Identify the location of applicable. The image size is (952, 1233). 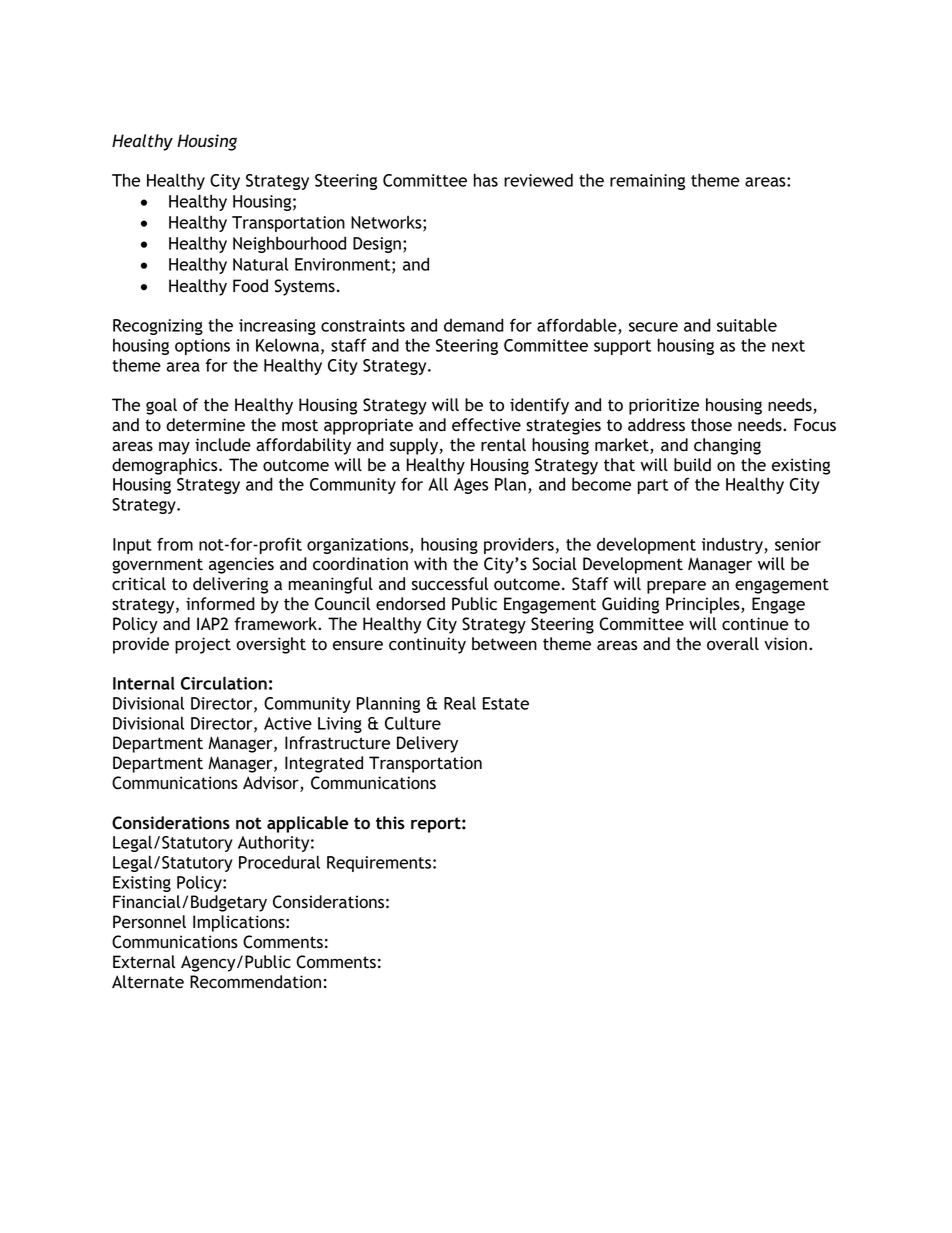
(308, 824).
